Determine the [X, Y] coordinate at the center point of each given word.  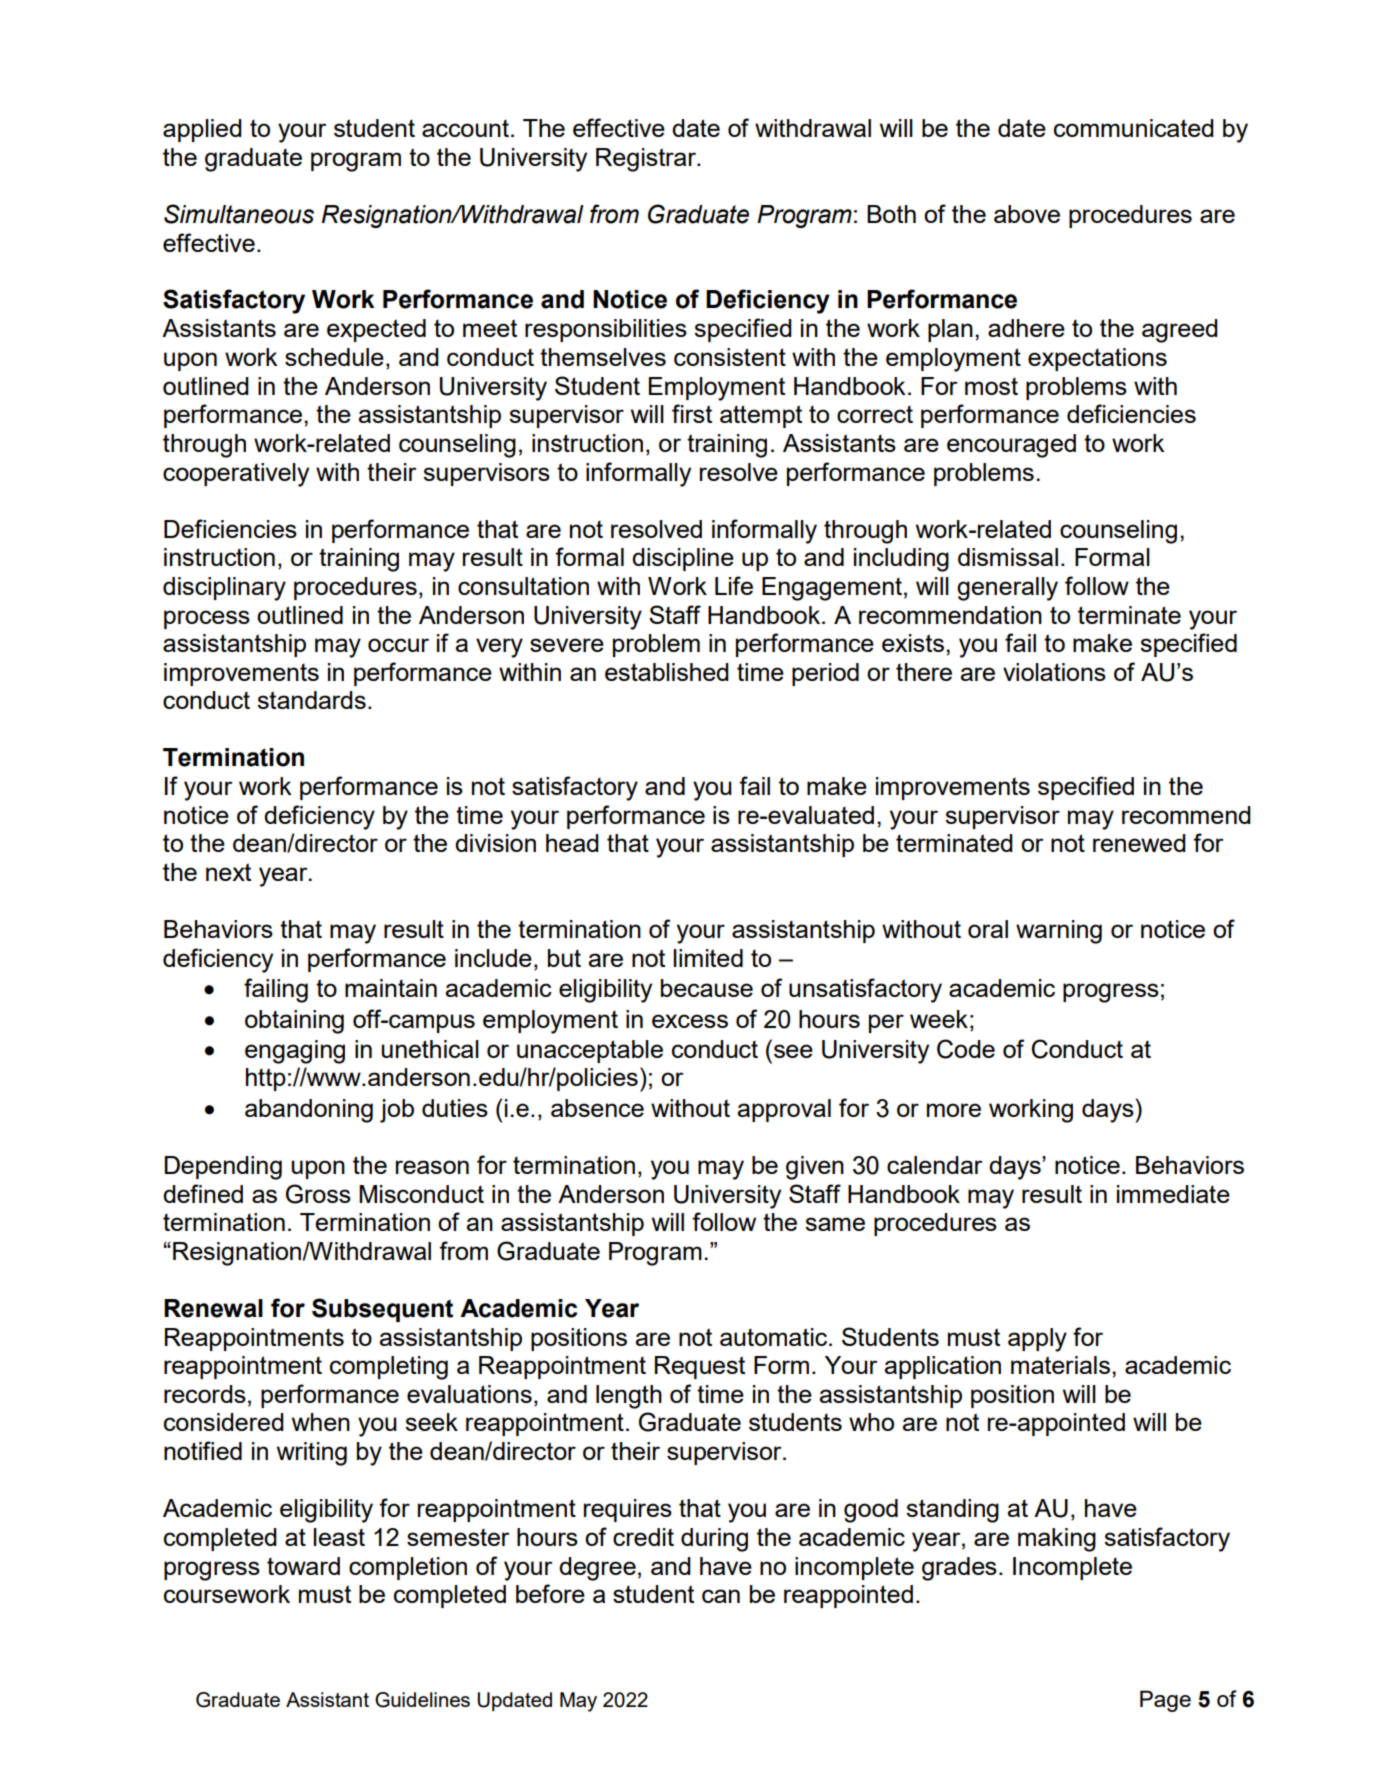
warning [1059, 932]
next [228, 872]
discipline [683, 559]
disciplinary [224, 589]
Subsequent [382, 1310]
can [721, 1596]
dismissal [1008, 557]
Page [1165, 1701]
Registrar [647, 160]
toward [303, 1566]
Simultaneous [239, 214]
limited [708, 958]
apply [1037, 1340]
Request [700, 1367]
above [1027, 214]
